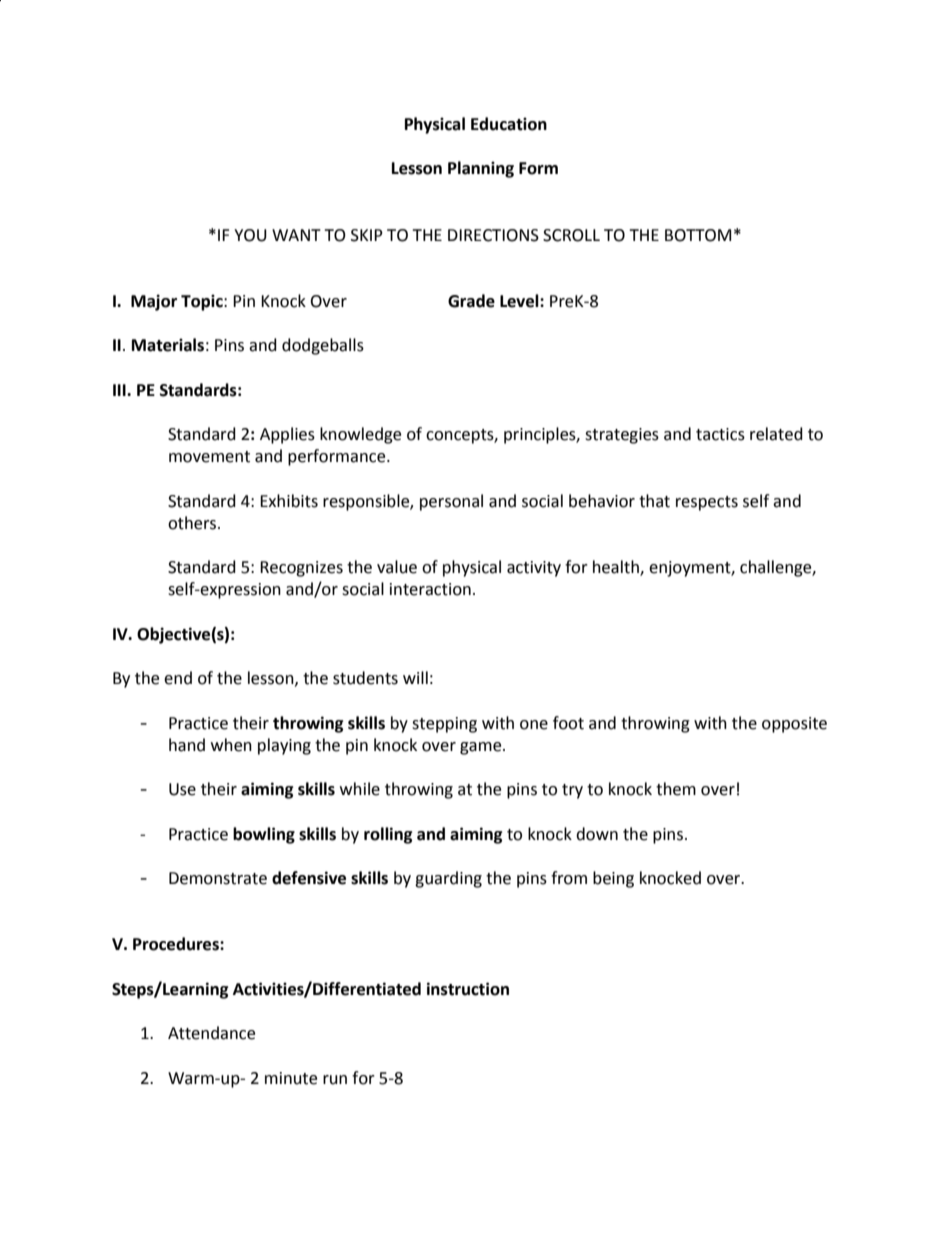 This page has height=1233, width=952. Describe the element at coordinates (481, 169) in the page. I see `Planning` at that location.
